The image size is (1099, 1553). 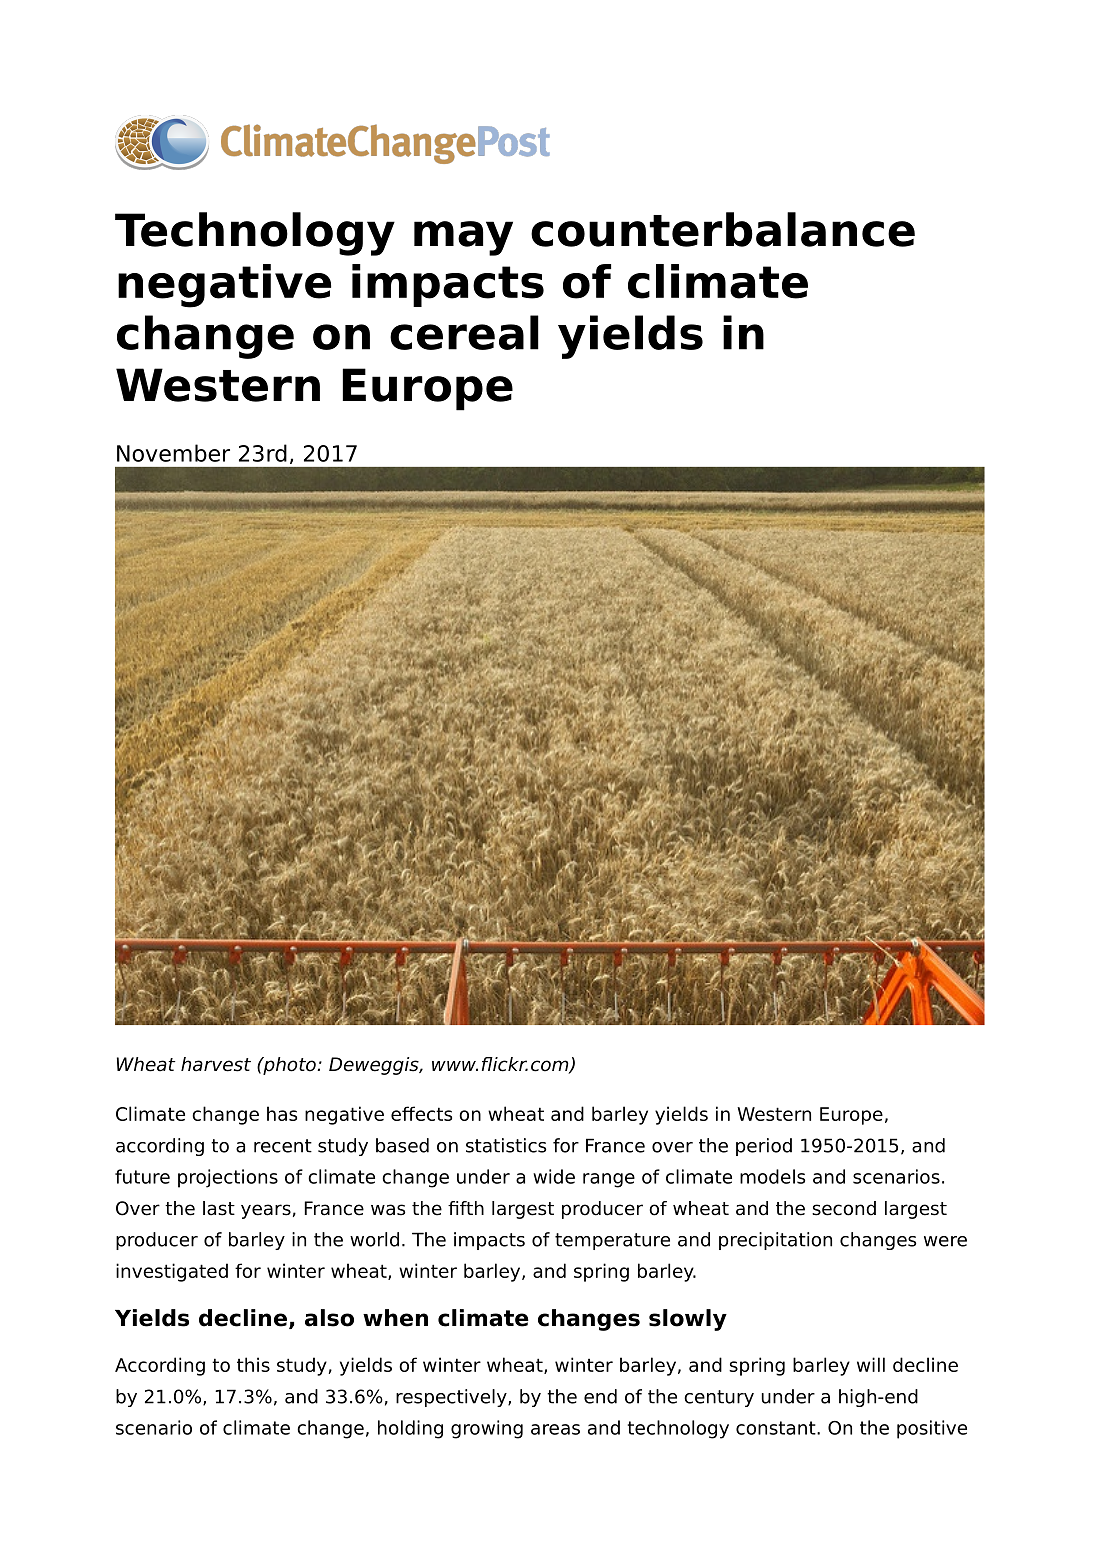 What do you see at coordinates (506, 1145) in the page?
I see `statistics` at bounding box center [506, 1145].
